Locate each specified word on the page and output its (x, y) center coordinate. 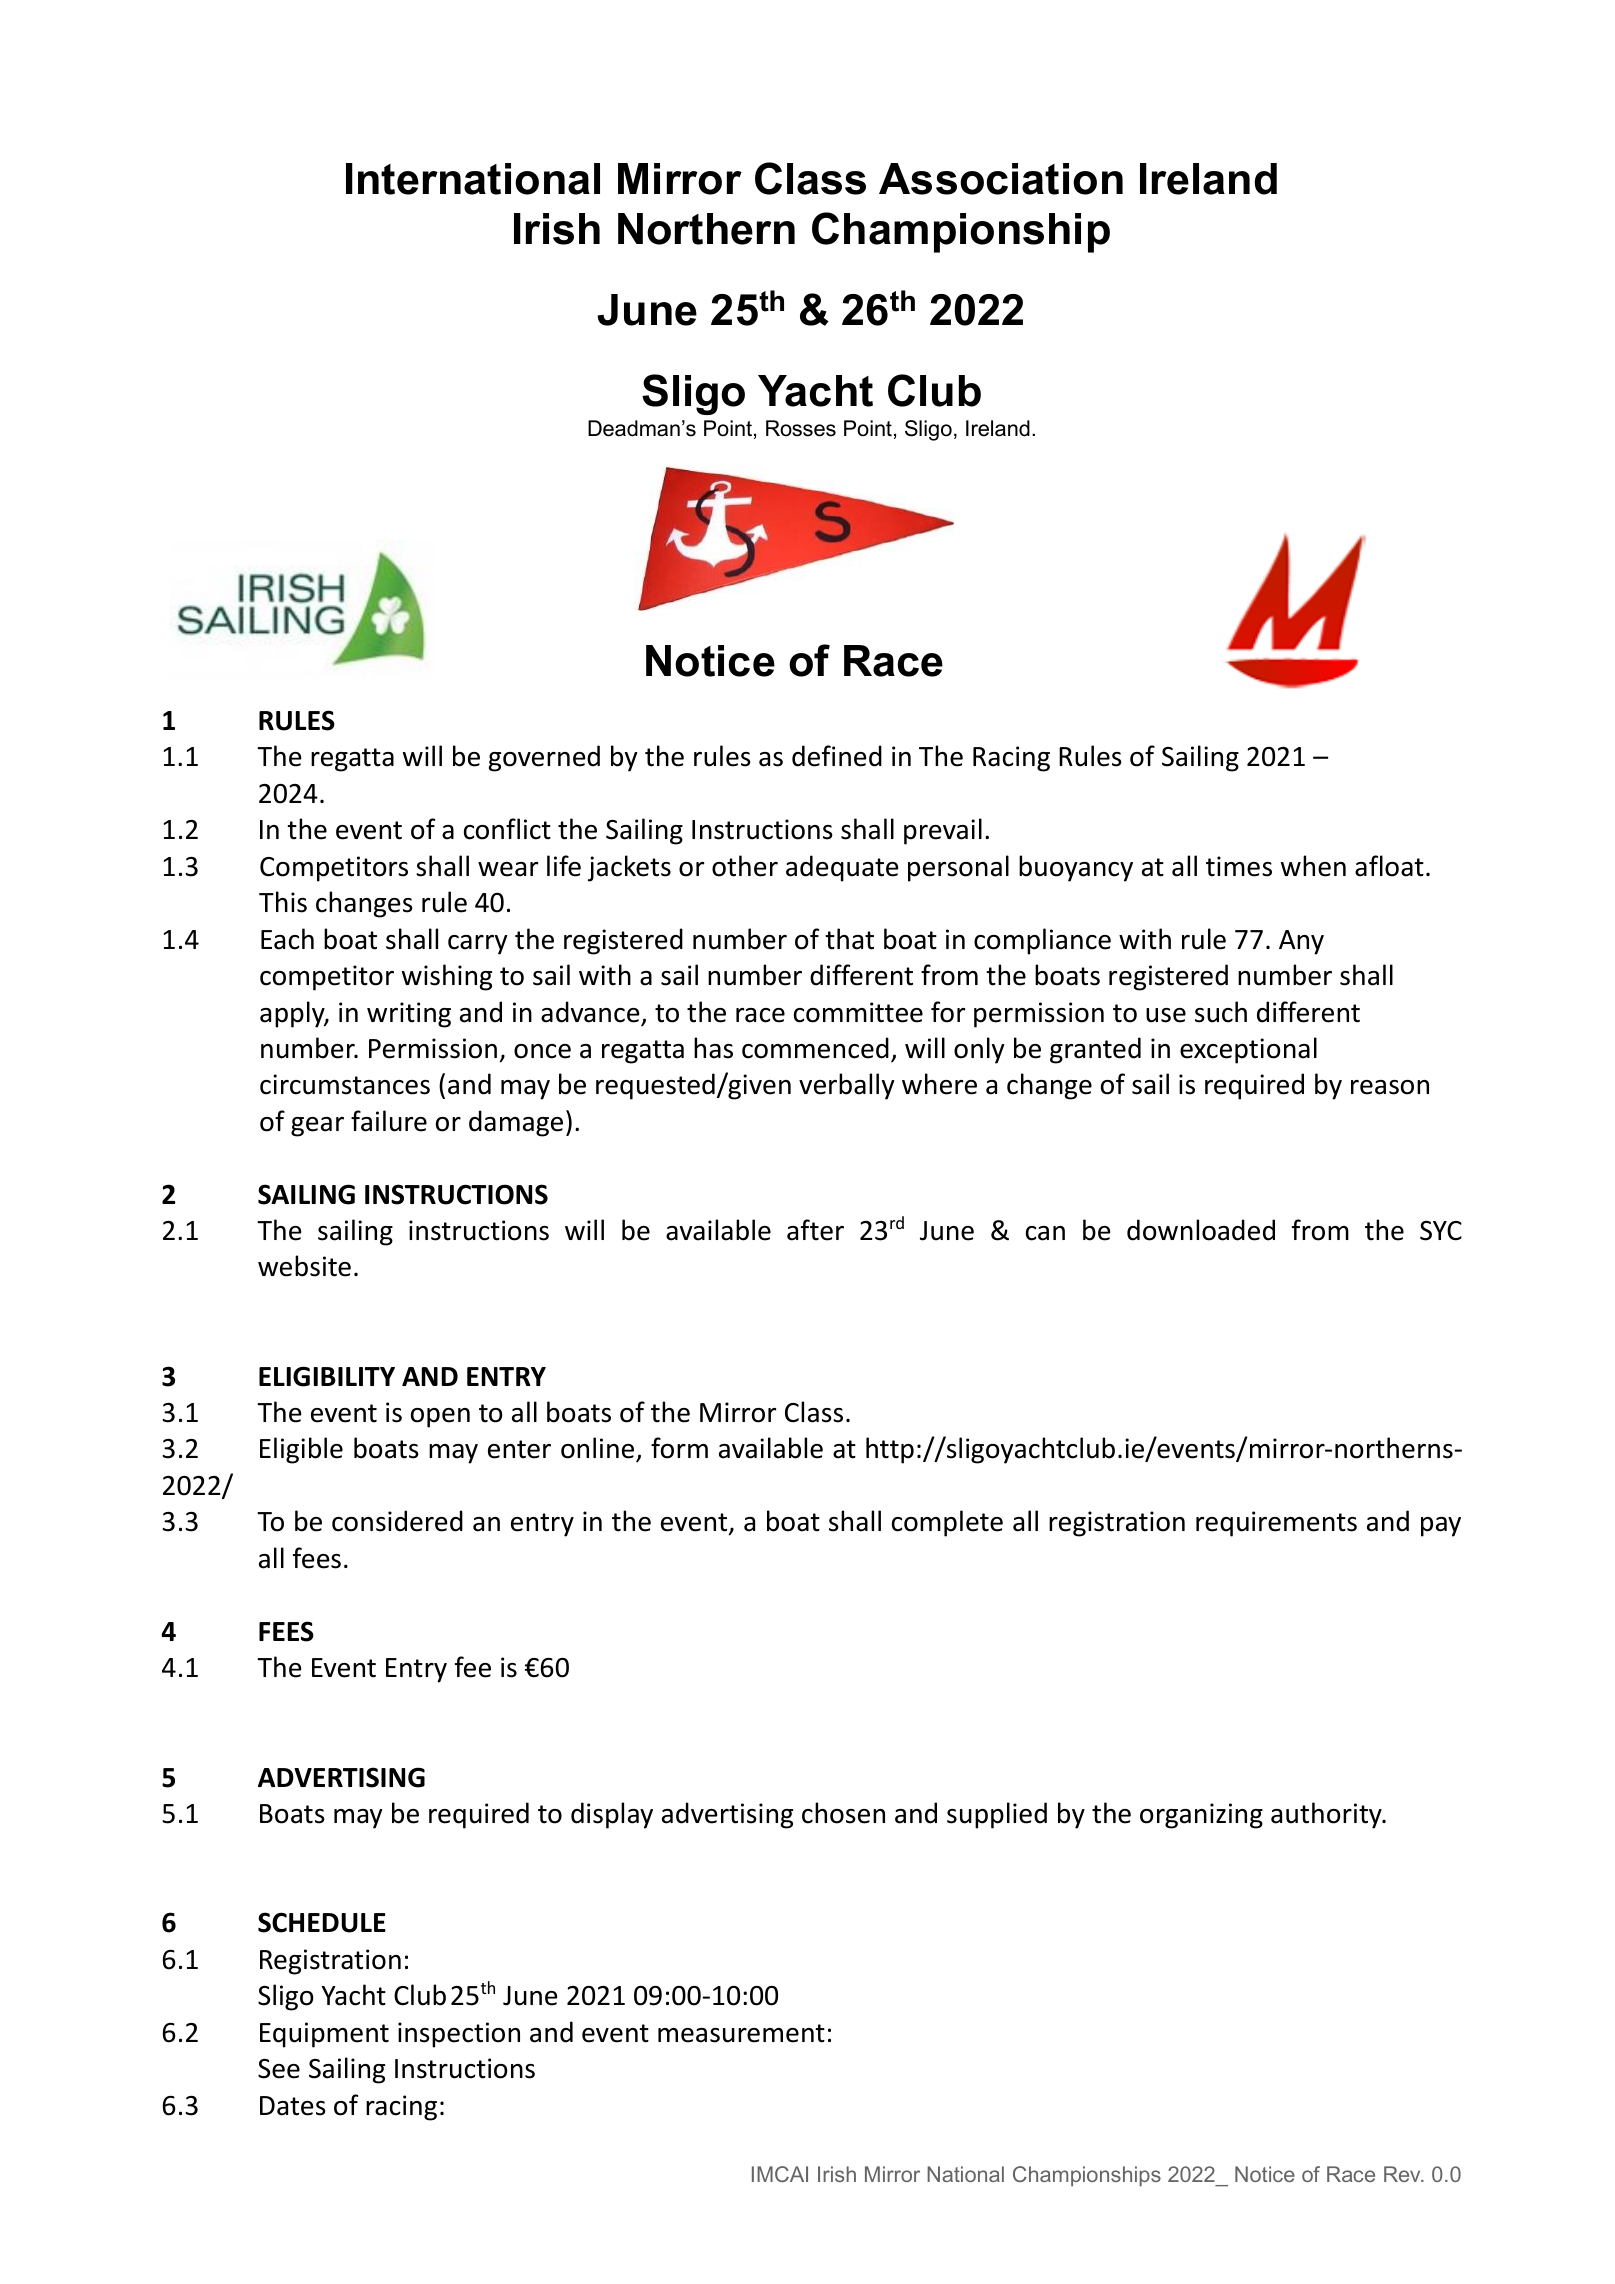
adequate (842, 868)
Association (1001, 179)
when (1313, 866)
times (1239, 866)
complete (947, 1523)
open (440, 1418)
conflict (507, 829)
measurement (741, 2033)
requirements (1276, 1524)
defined (837, 756)
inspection (459, 2035)
